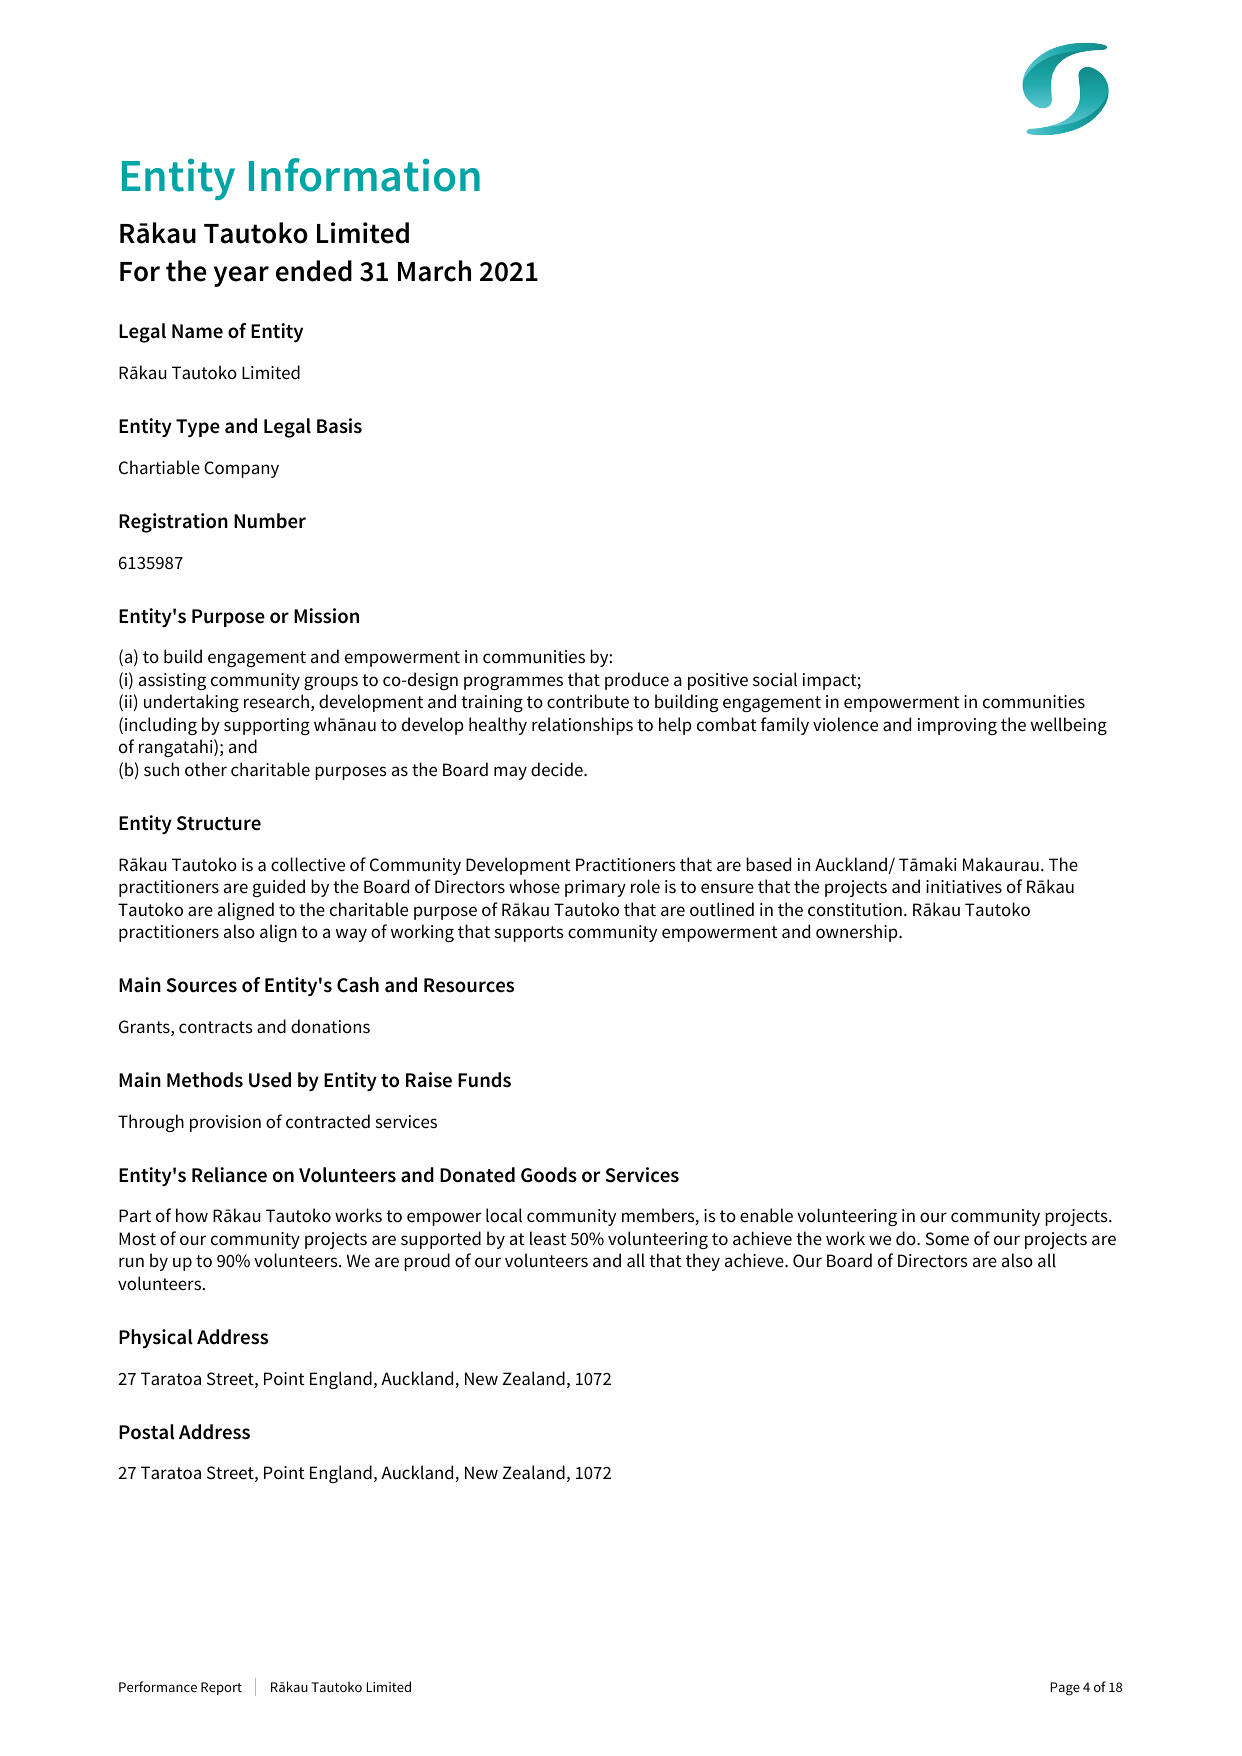  Describe the element at coordinates (637, 681) in the document. I see `produce` at that location.
